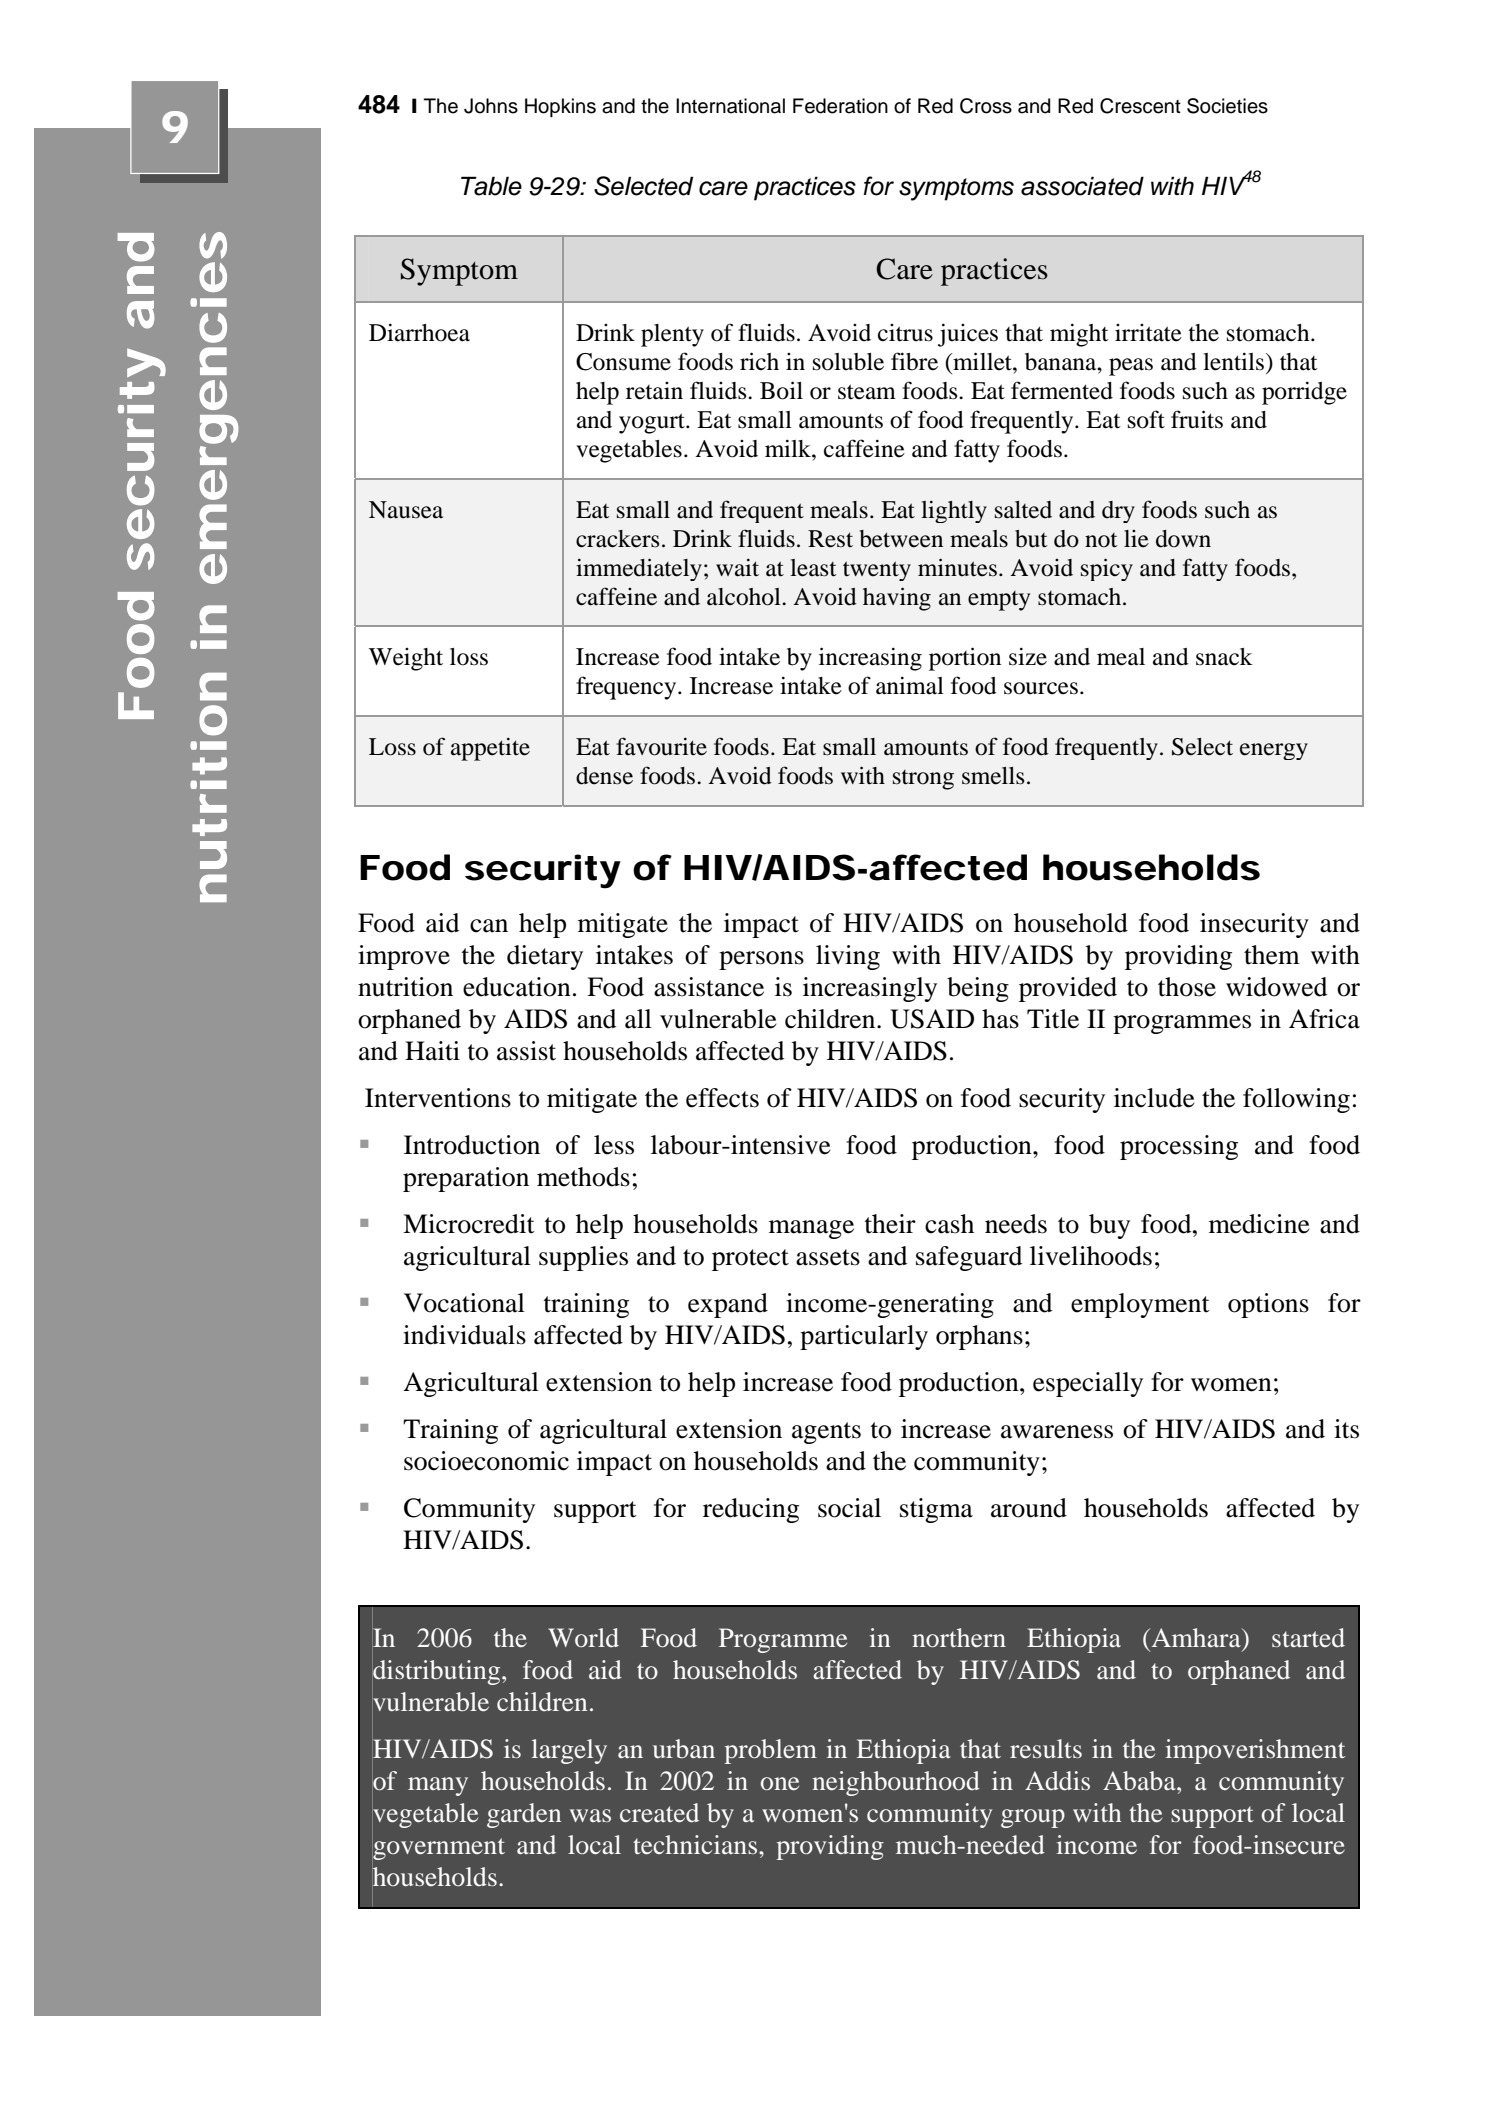  Describe the element at coordinates (469, 1224) in the document. I see `Microcredit` at that location.
